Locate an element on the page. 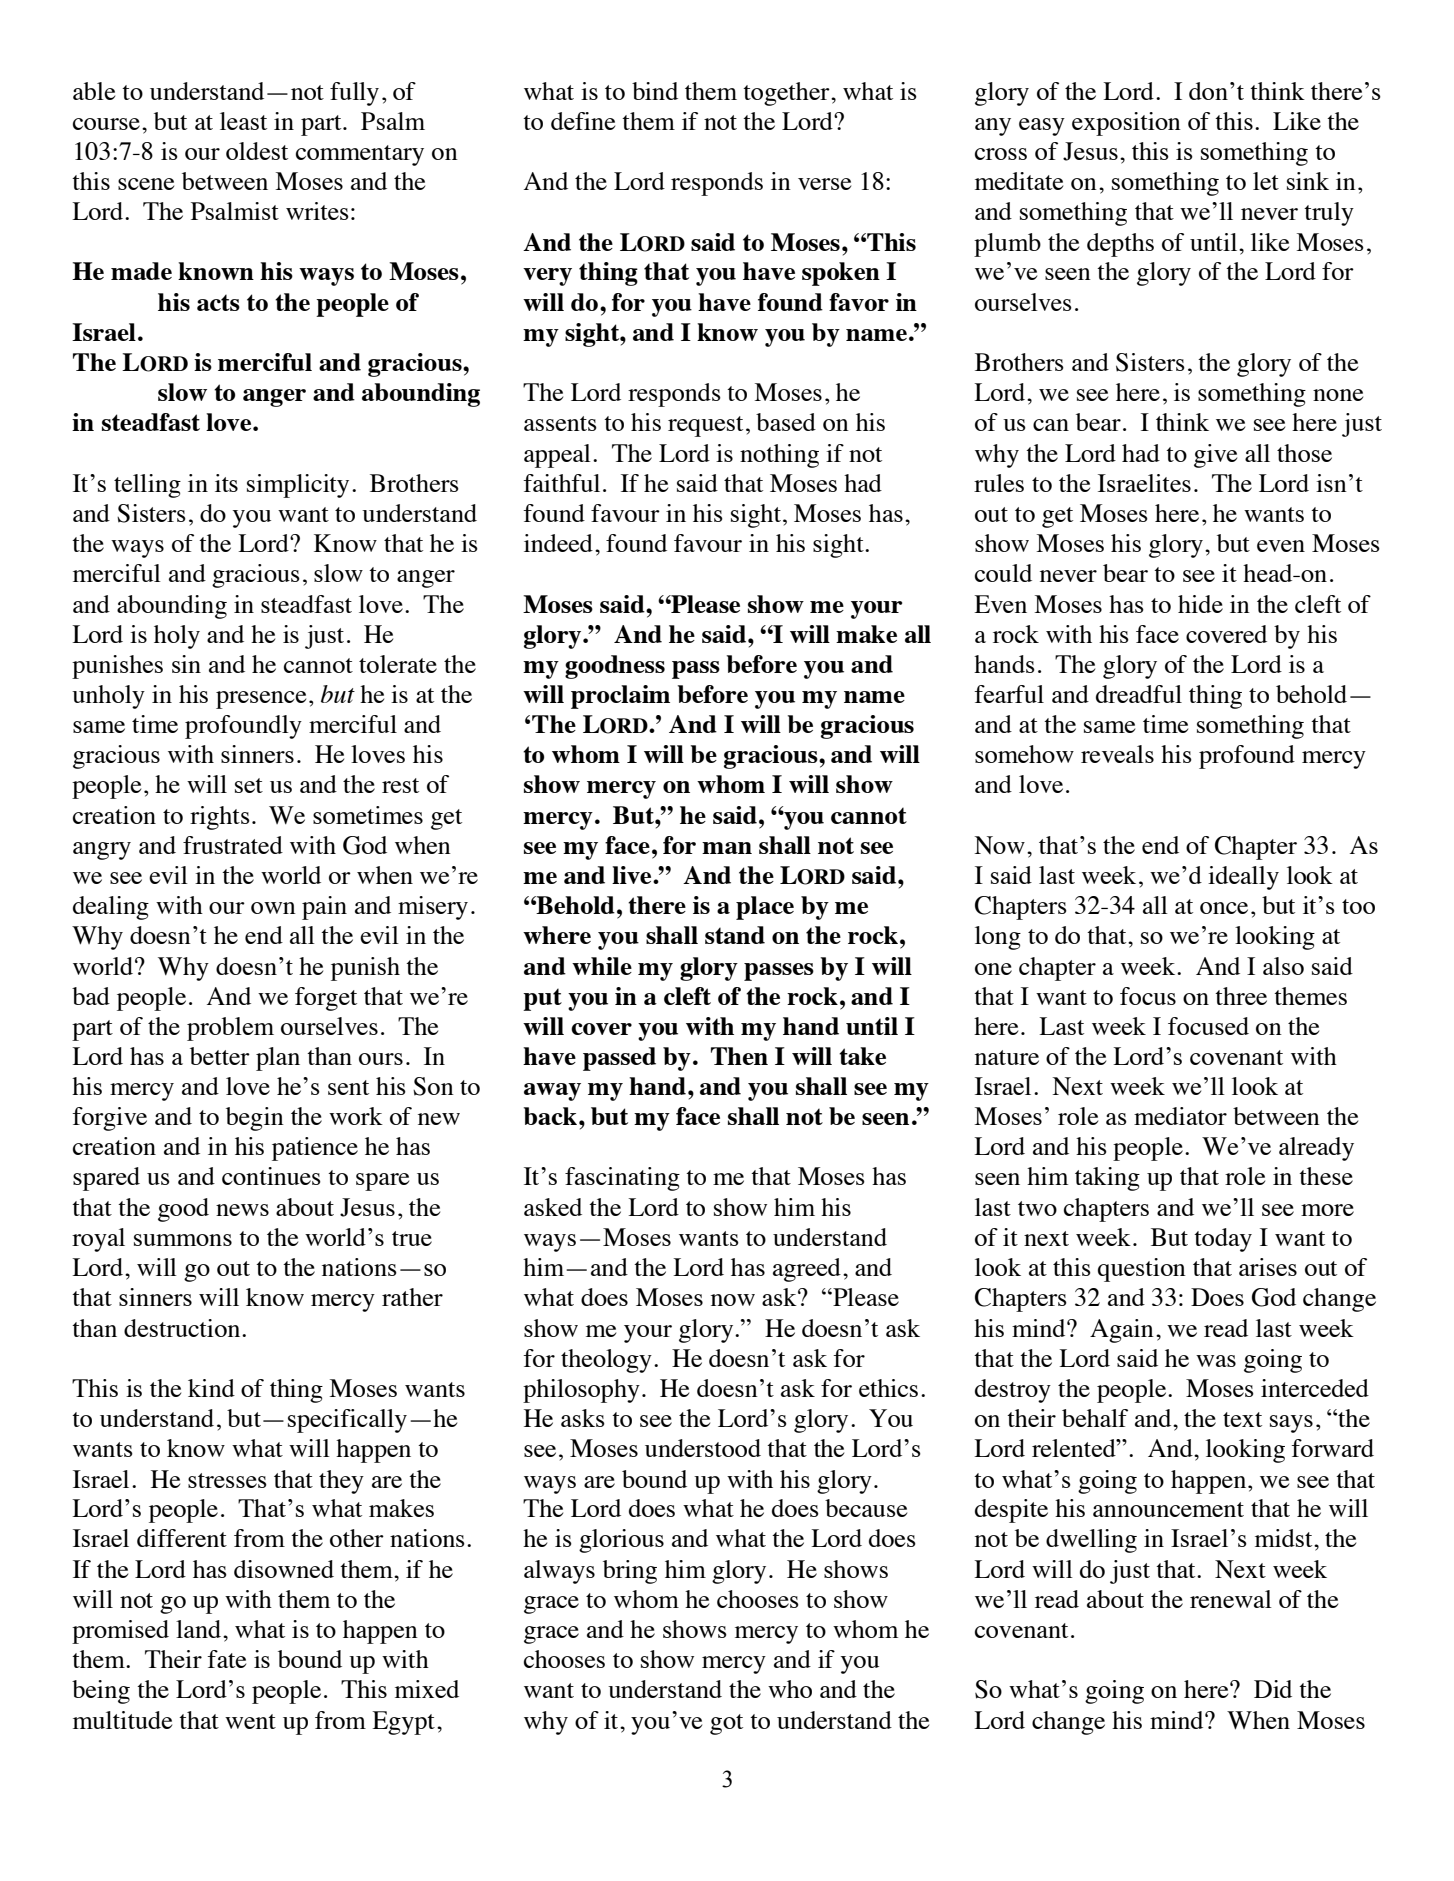 This page has width=1454, height=1881. bind is located at coordinates (655, 91).
